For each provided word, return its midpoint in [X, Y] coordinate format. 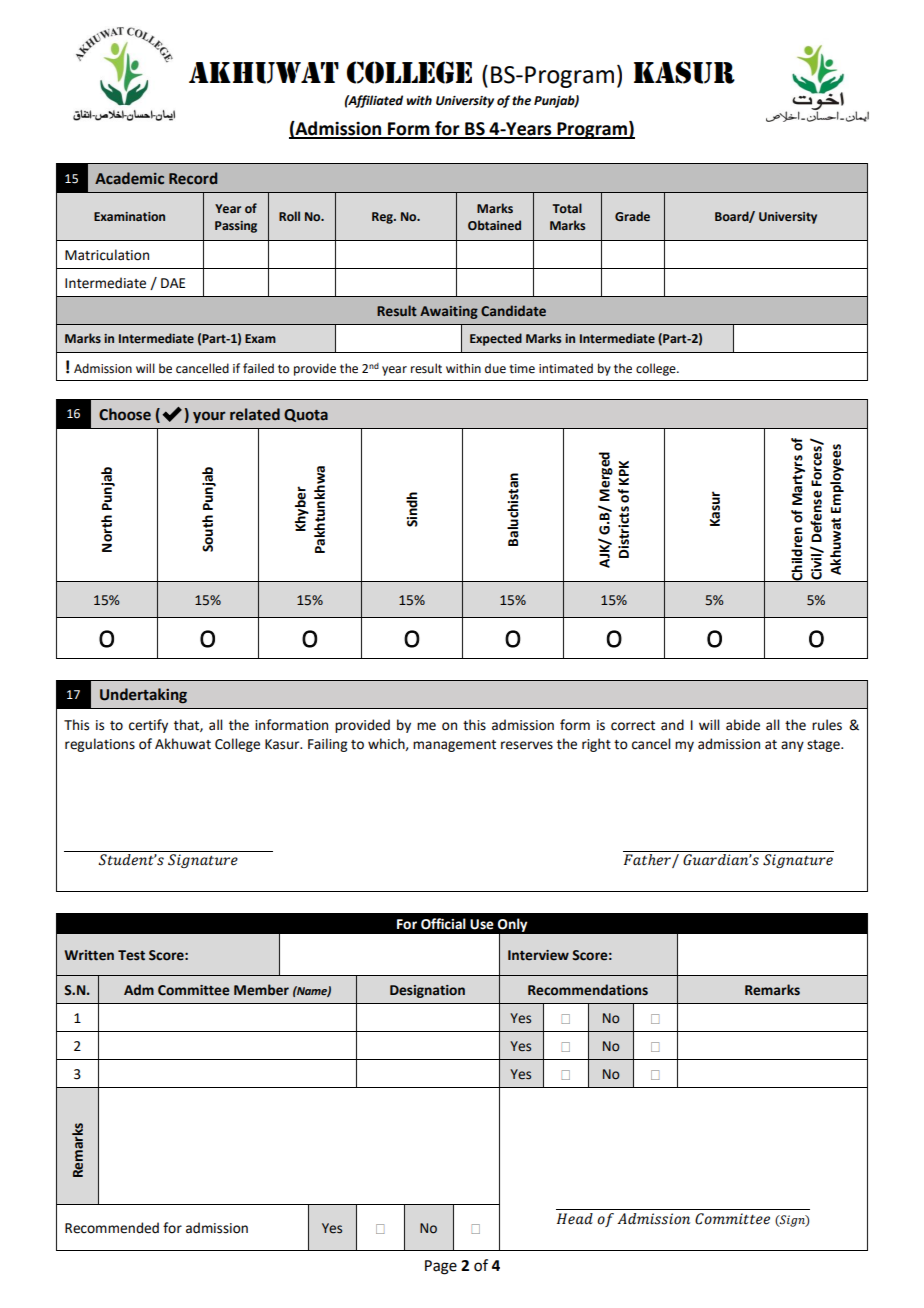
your [209, 417]
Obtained [494, 225]
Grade [632, 216]
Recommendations [588, 990]
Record [193, 178]
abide [743, 725]
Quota [306, 415]
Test [131, 955]
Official [443, 924]
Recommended [112, 1228]
